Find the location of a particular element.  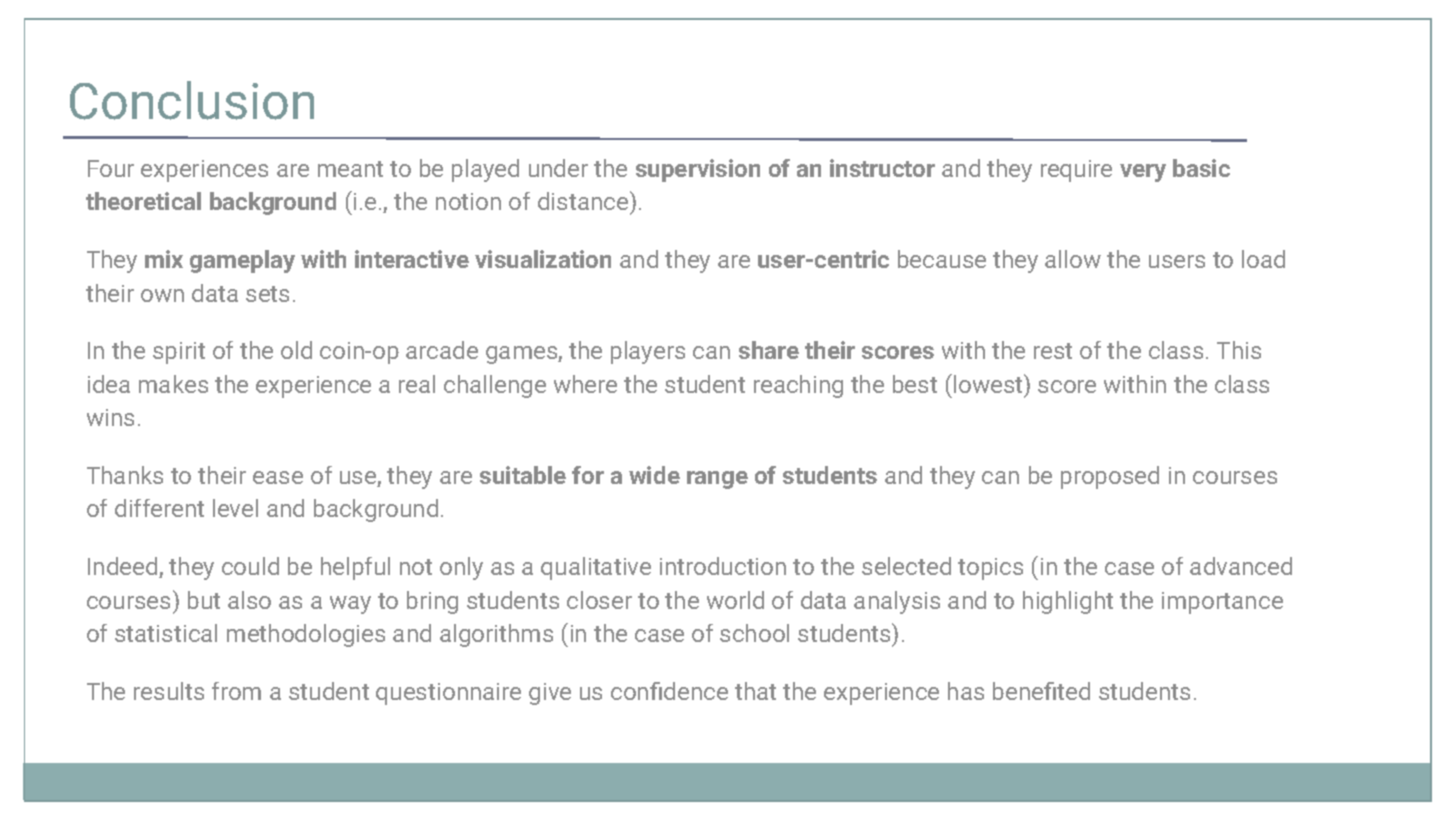

supervision is located at coordinates (698, 170).
